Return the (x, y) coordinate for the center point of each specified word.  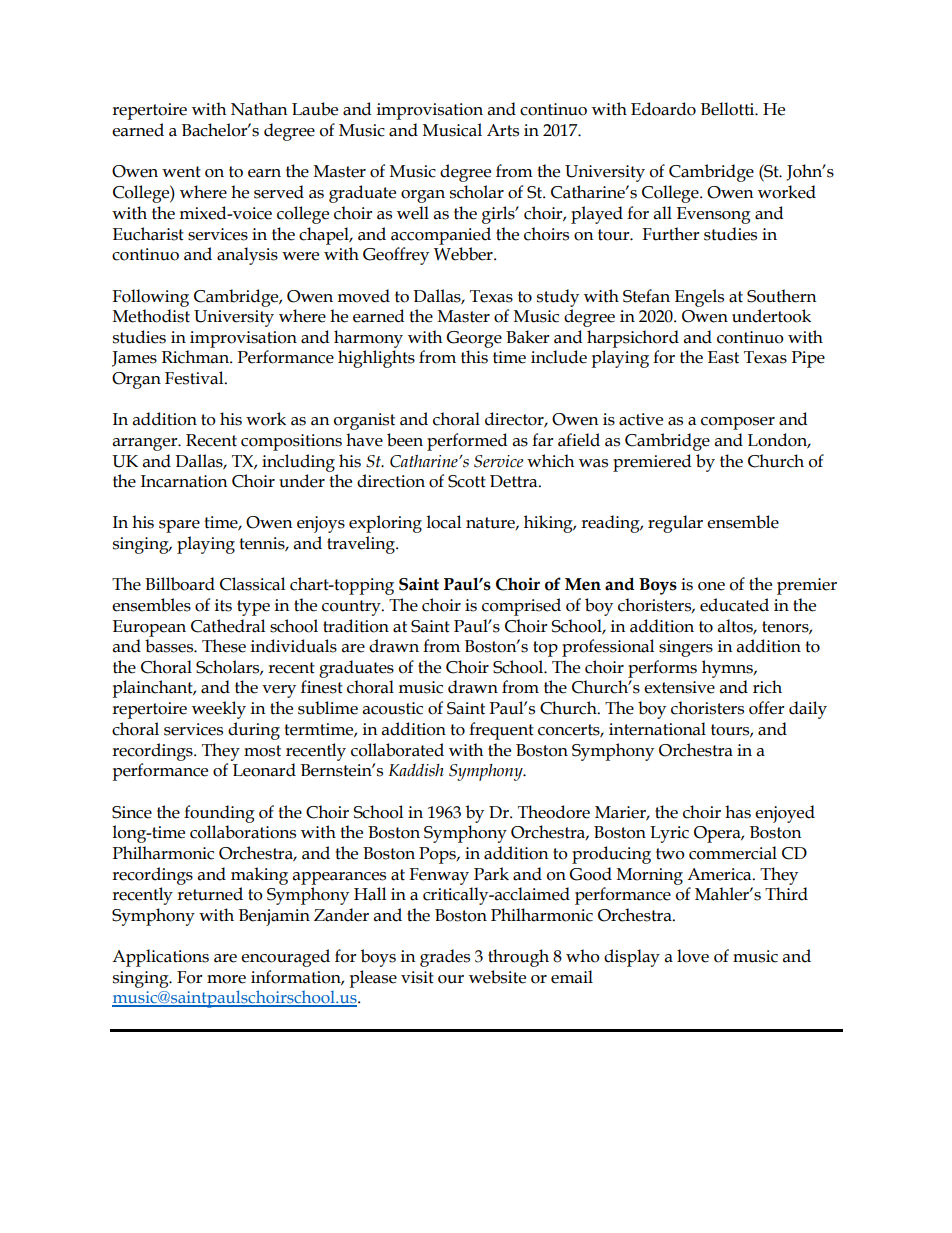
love (693, 956)
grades (445, 958)
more (226, 979)
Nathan (259, 109)
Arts (503, 130)
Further (671, 234)
